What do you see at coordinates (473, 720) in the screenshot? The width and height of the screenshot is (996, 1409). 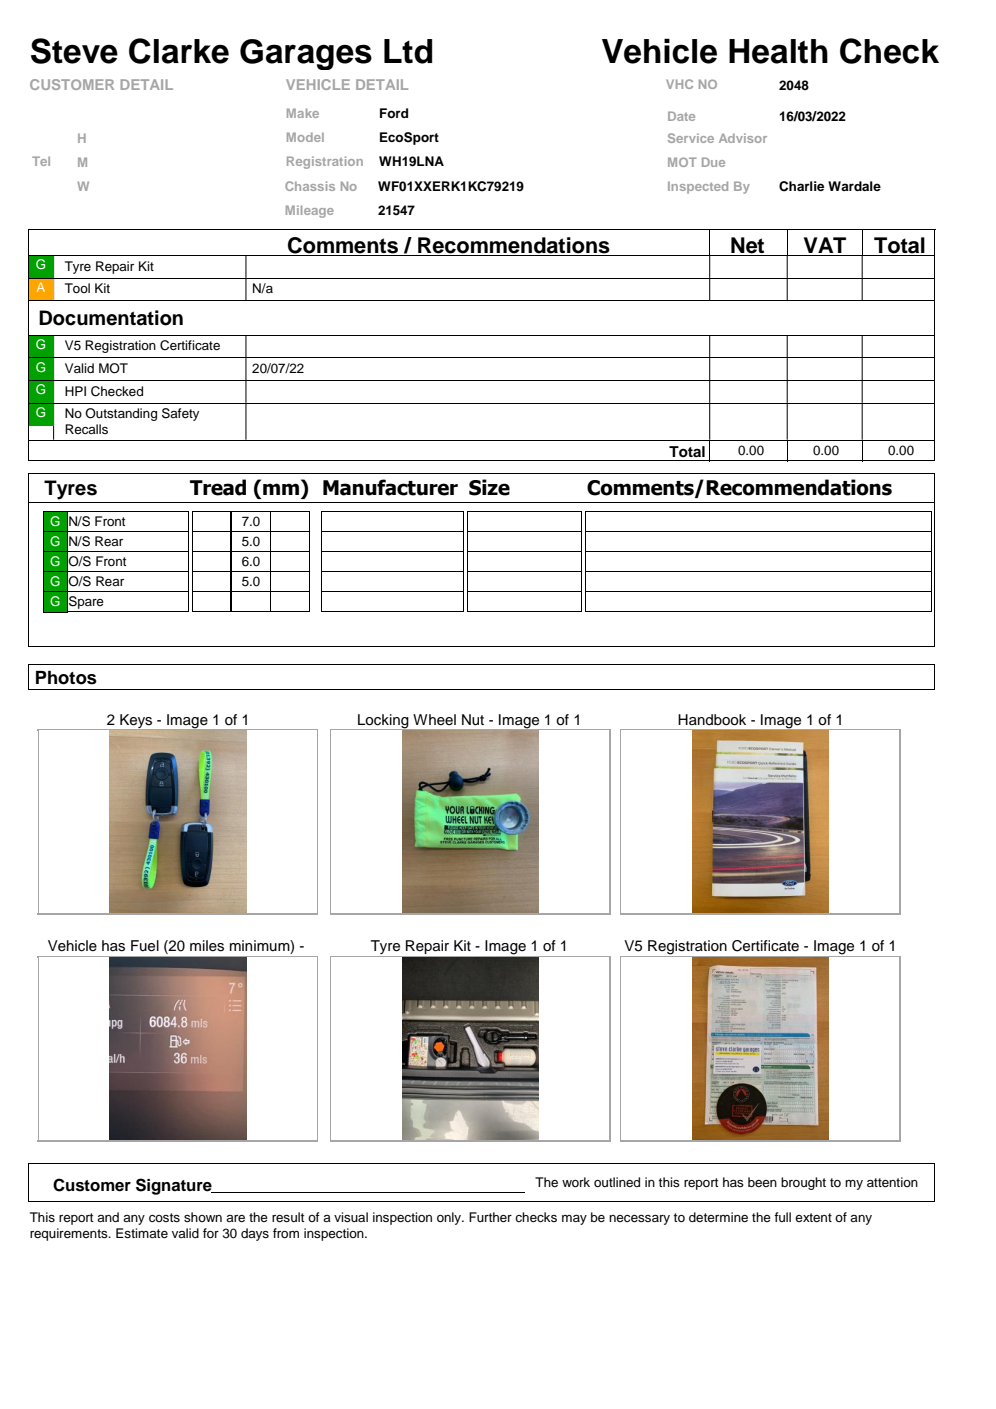 I see `Nut` at bounding box center [473, 720].
